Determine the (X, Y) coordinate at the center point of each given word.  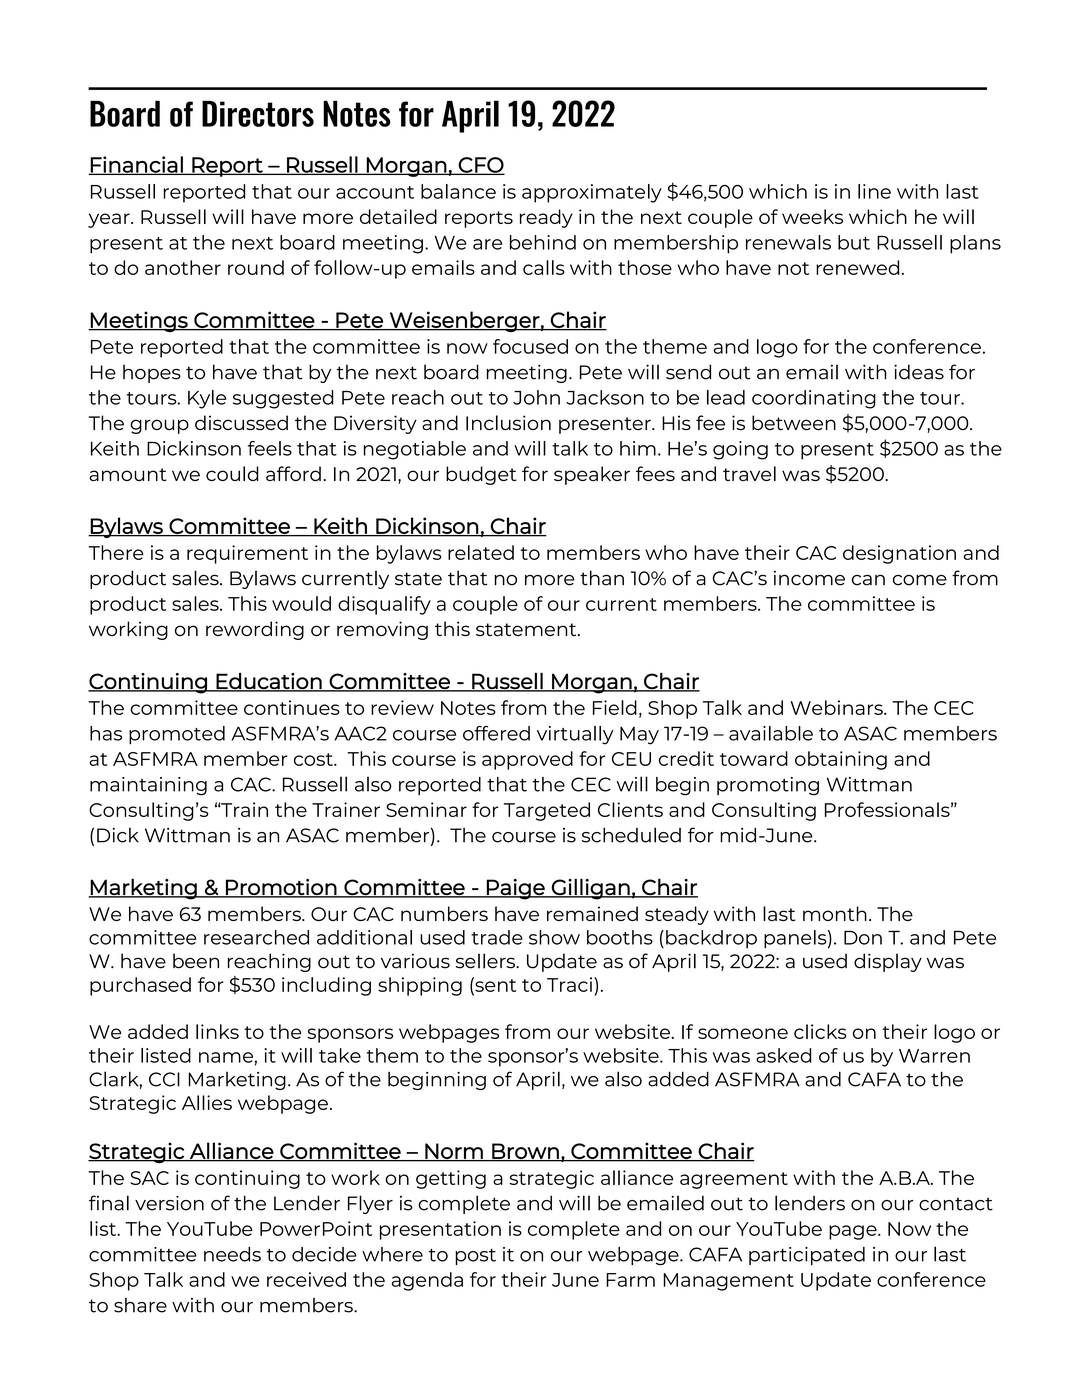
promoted (177, 735)
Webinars (837, 707)
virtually (575, 735)
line (874, 191)
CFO (481, 166)
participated (807, 1256)
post (475, 1257)
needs (232, 1254)
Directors (258, 114)
